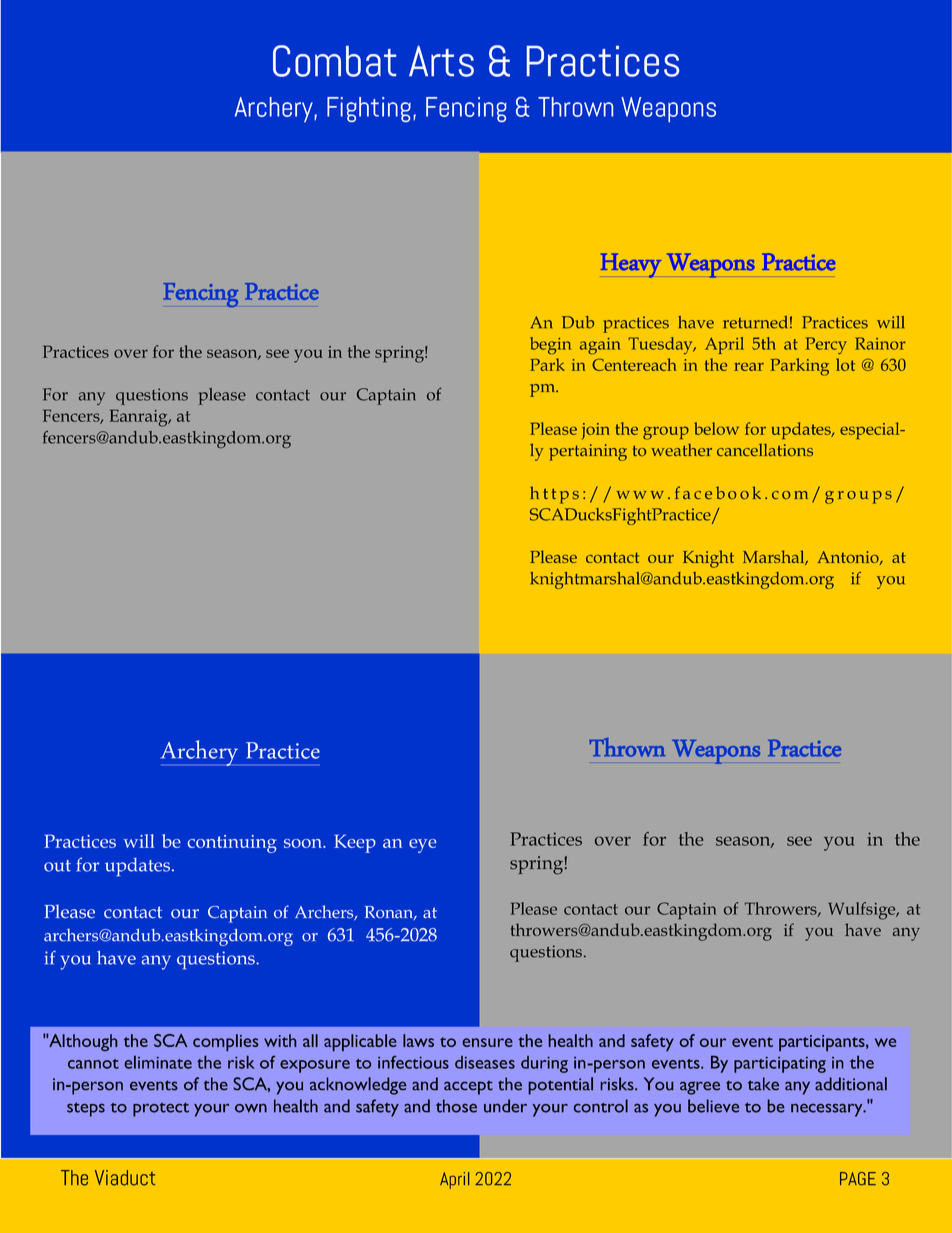 The width and height of the page is (952, 1233). Describe the element at coordinates (713, 1106) in the page. I see `believe` at that location.
